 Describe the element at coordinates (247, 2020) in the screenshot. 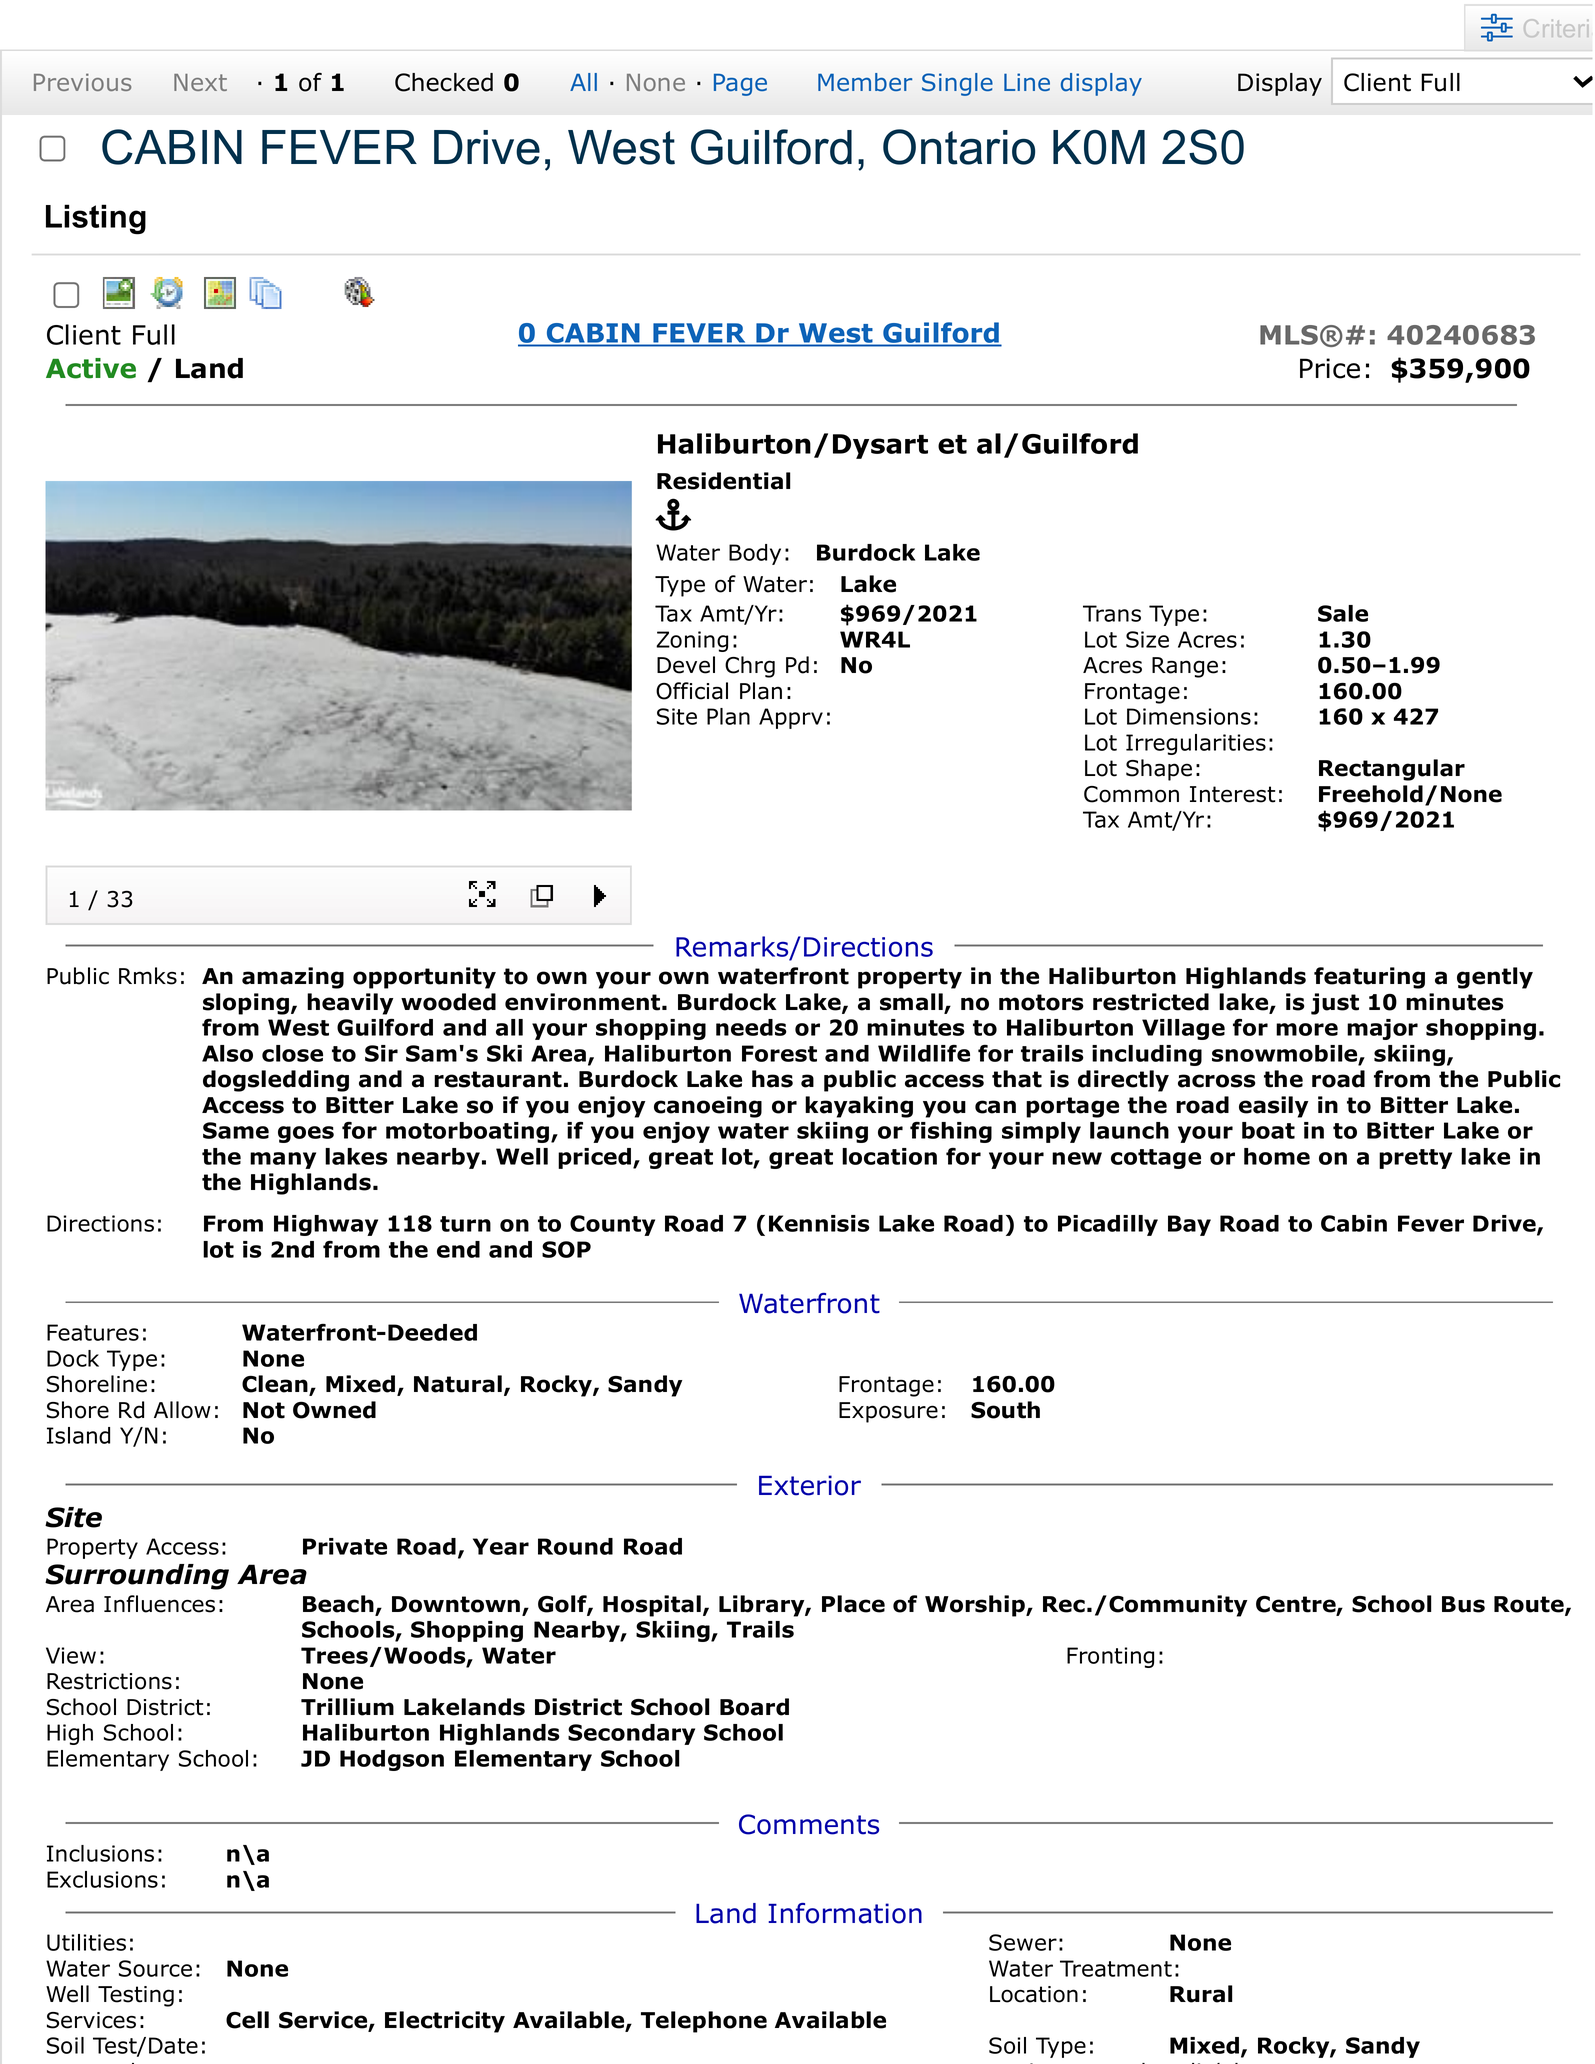

I see `Cell` at that location.
